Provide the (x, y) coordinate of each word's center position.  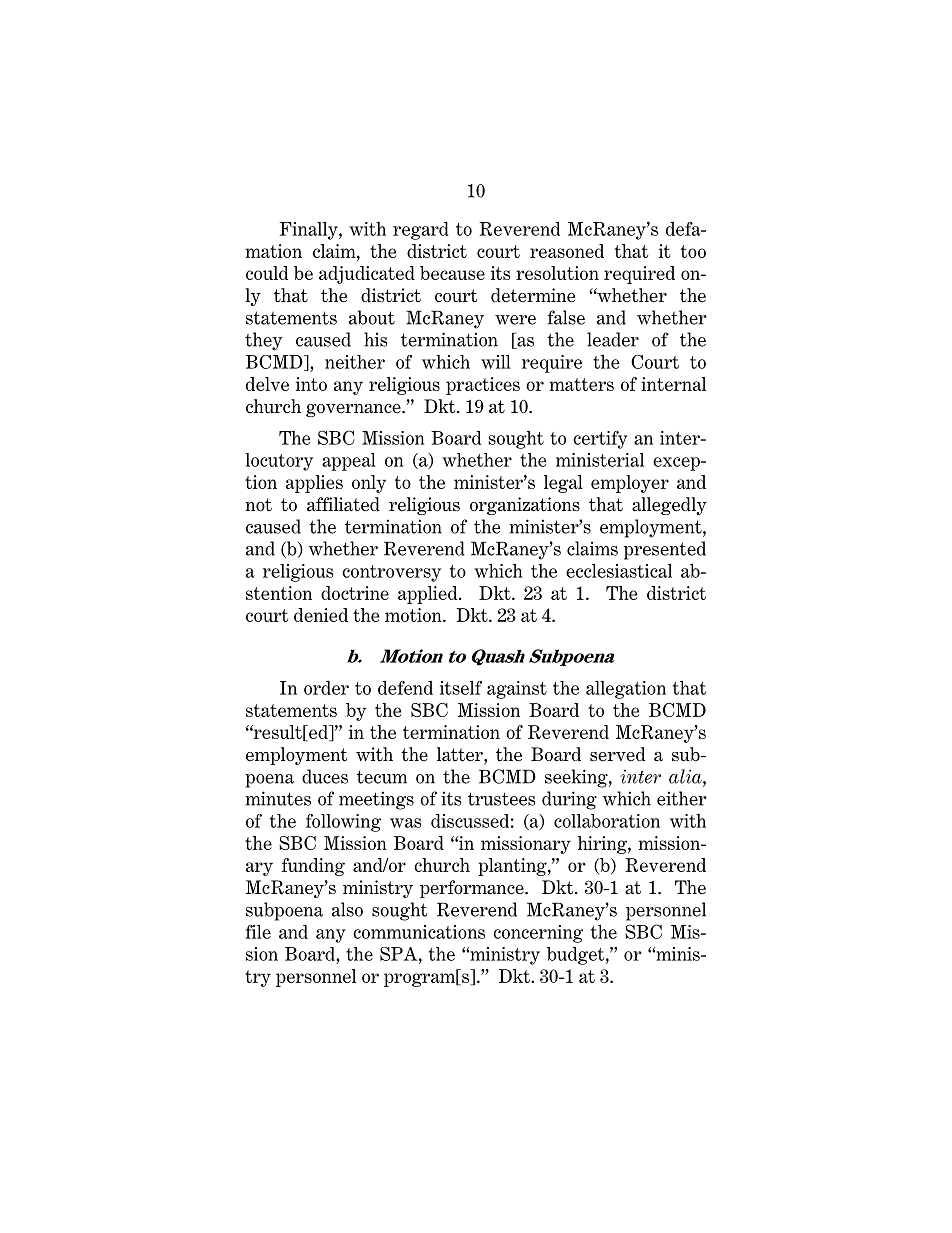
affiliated (343, 504)
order (326, 688)
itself (461, 688)
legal (563, 484)
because (452, 273)
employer (630, 484)
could (267, 273)
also (347, 909)
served (617, 754)
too (693, 251)
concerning (538, 934)
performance (473, 889)
